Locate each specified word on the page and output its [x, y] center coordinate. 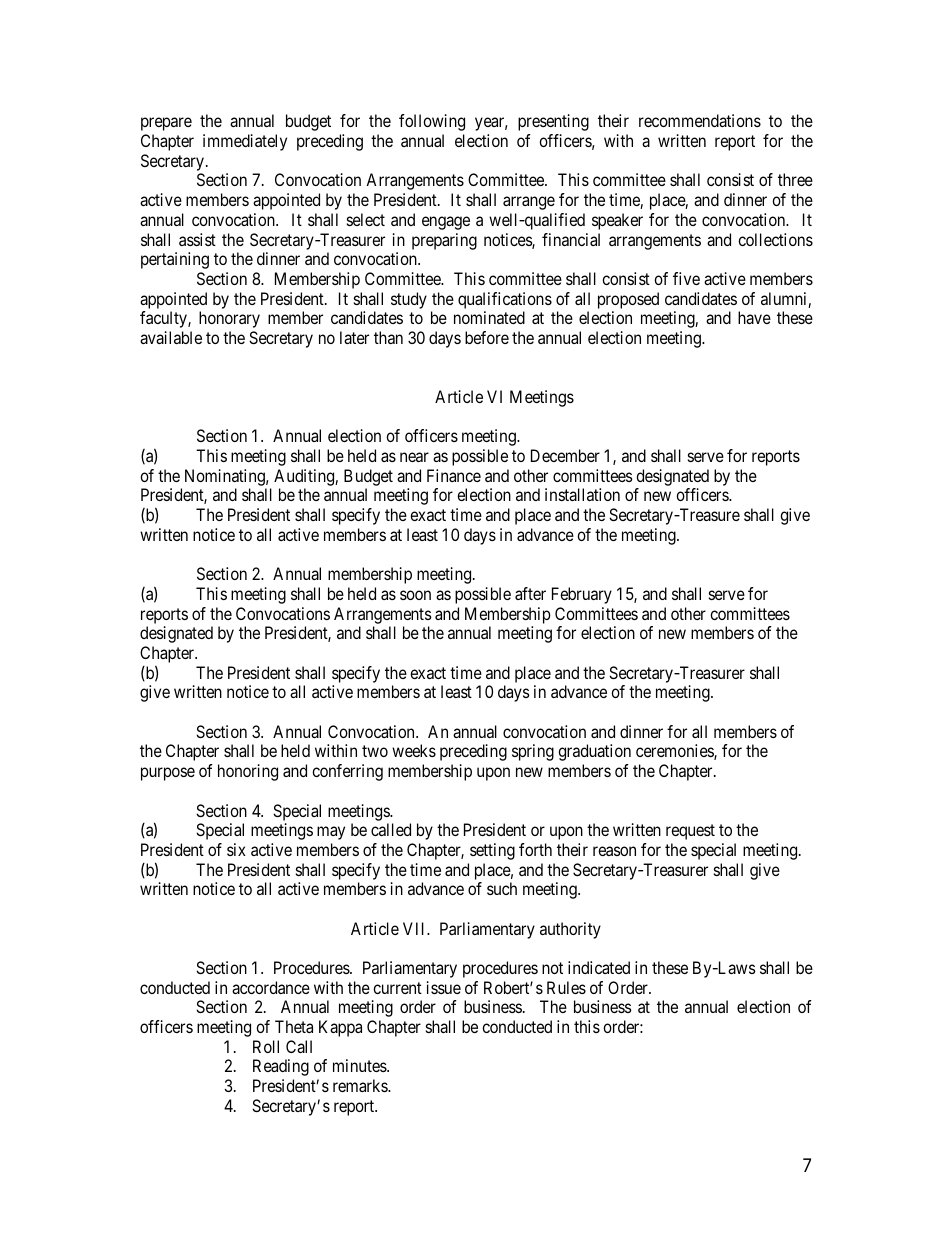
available [171, 337]
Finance [454, 475]
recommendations [700, 120]
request [690, 832]
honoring [248, 772]
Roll [266, 1046]
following [432, 122]
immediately [245, 142]
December [565, 455]
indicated [599, 967]
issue [444, 987]
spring [533, 752]
